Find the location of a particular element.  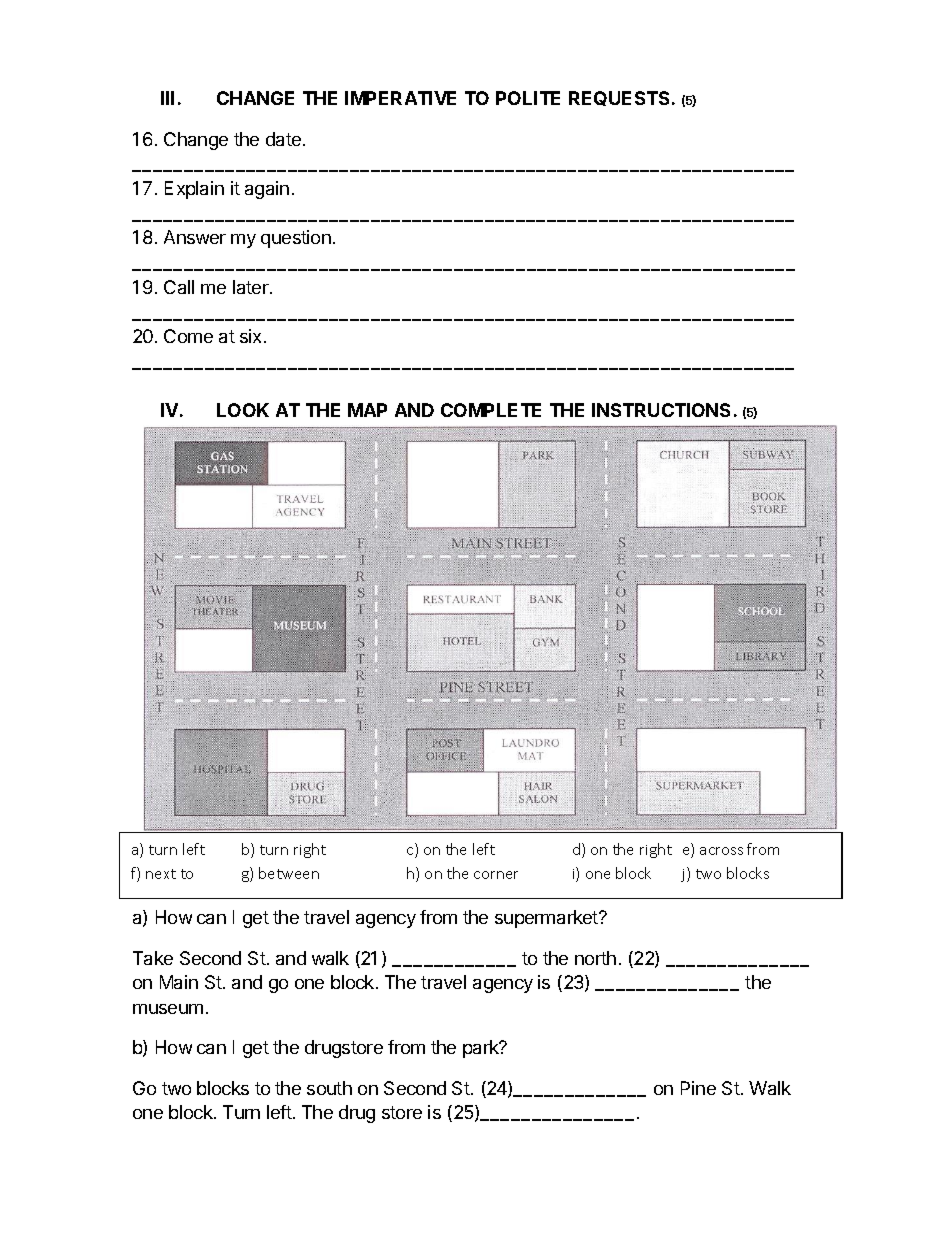

INSTRUCTIONS is located at coordinates (661, 410).
